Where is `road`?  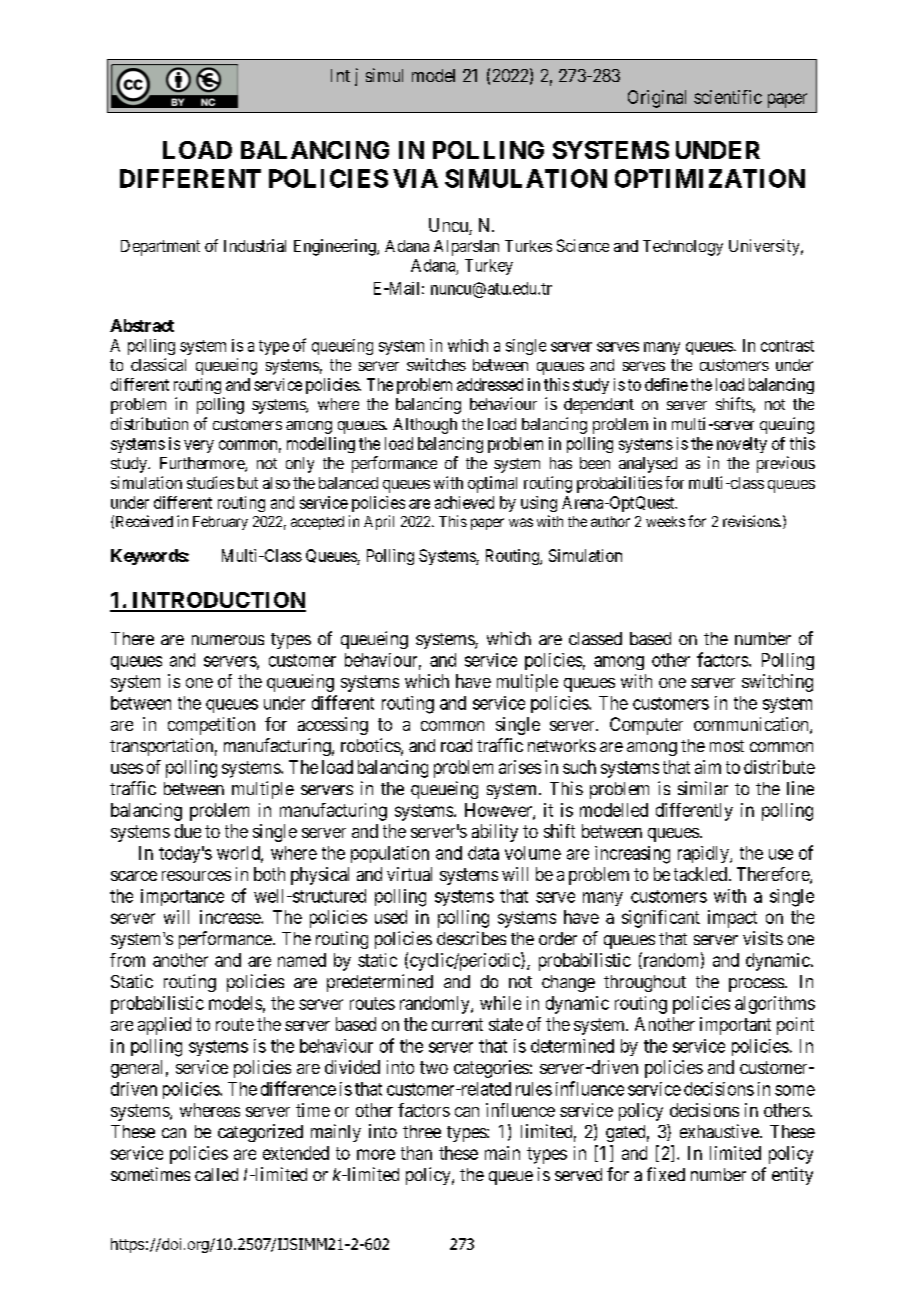 road is located at coordinates (456, 745).
